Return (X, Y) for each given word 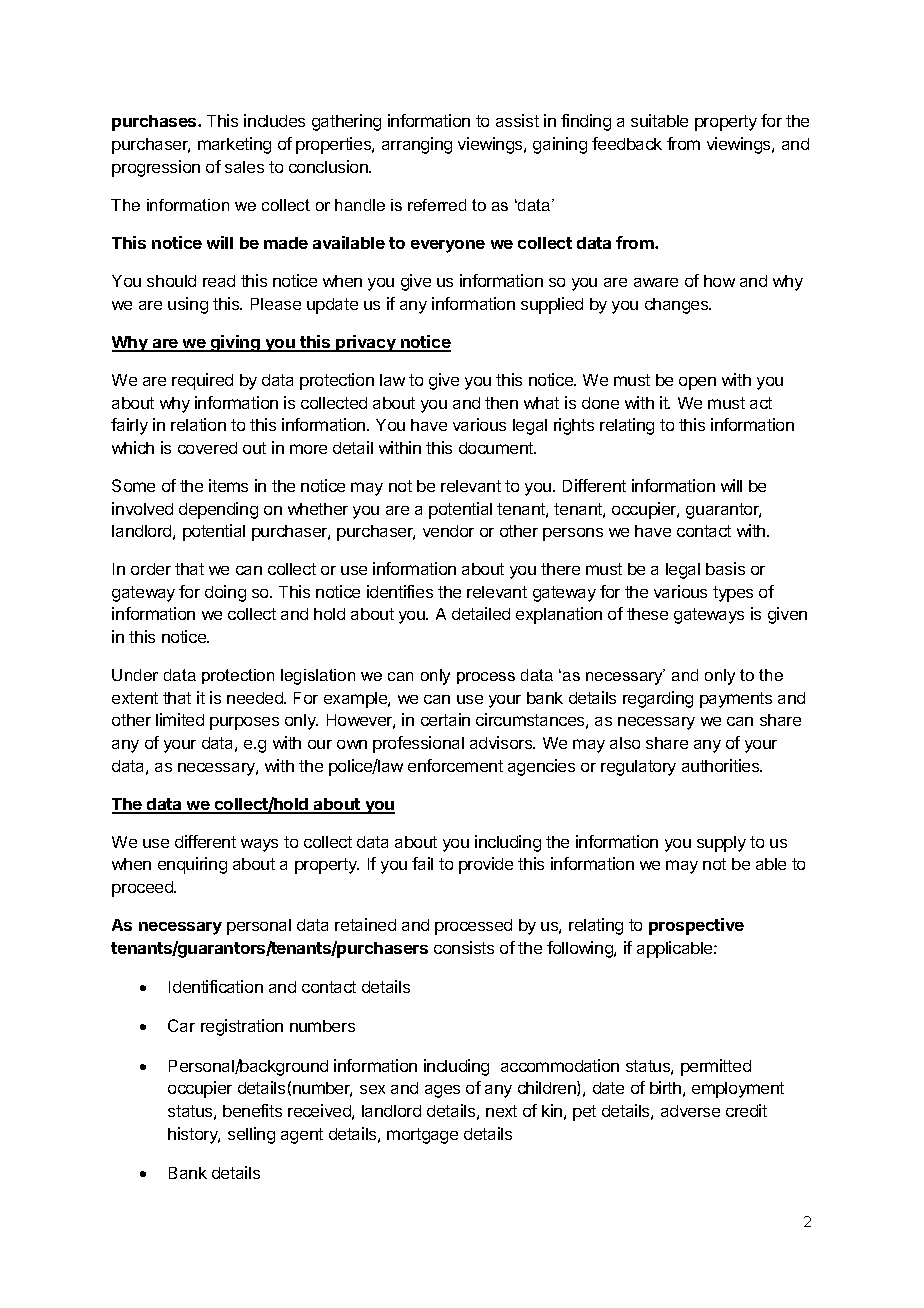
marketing (234, 145)
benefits (252, 1110)
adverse (690, 1111)
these (647, 614)
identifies (400, 591)
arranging (417, 145)
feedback (627, 143)
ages (442, 1091)
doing (225, 593)
